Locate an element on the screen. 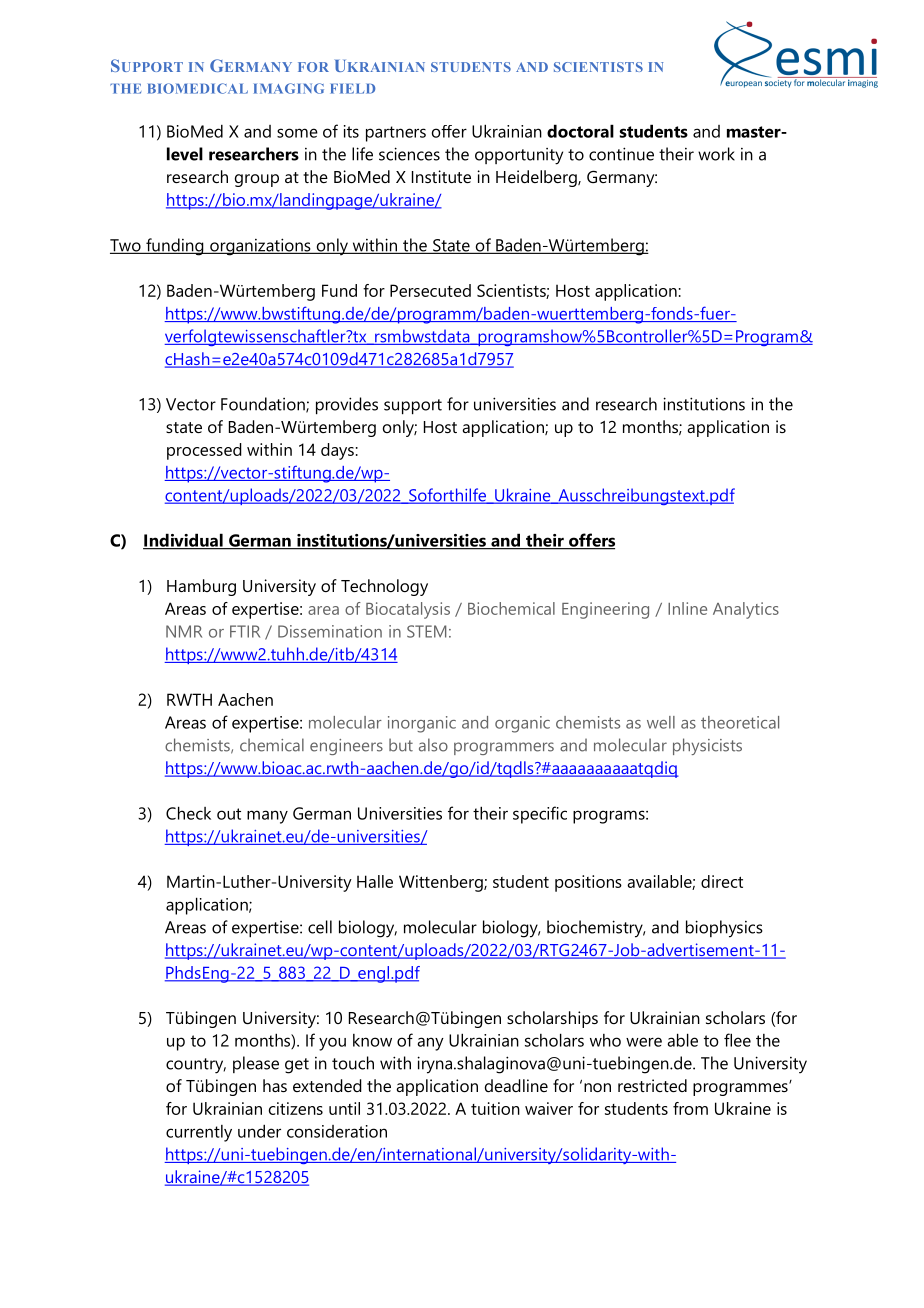  STEM is located at coordinates (426, 631).
